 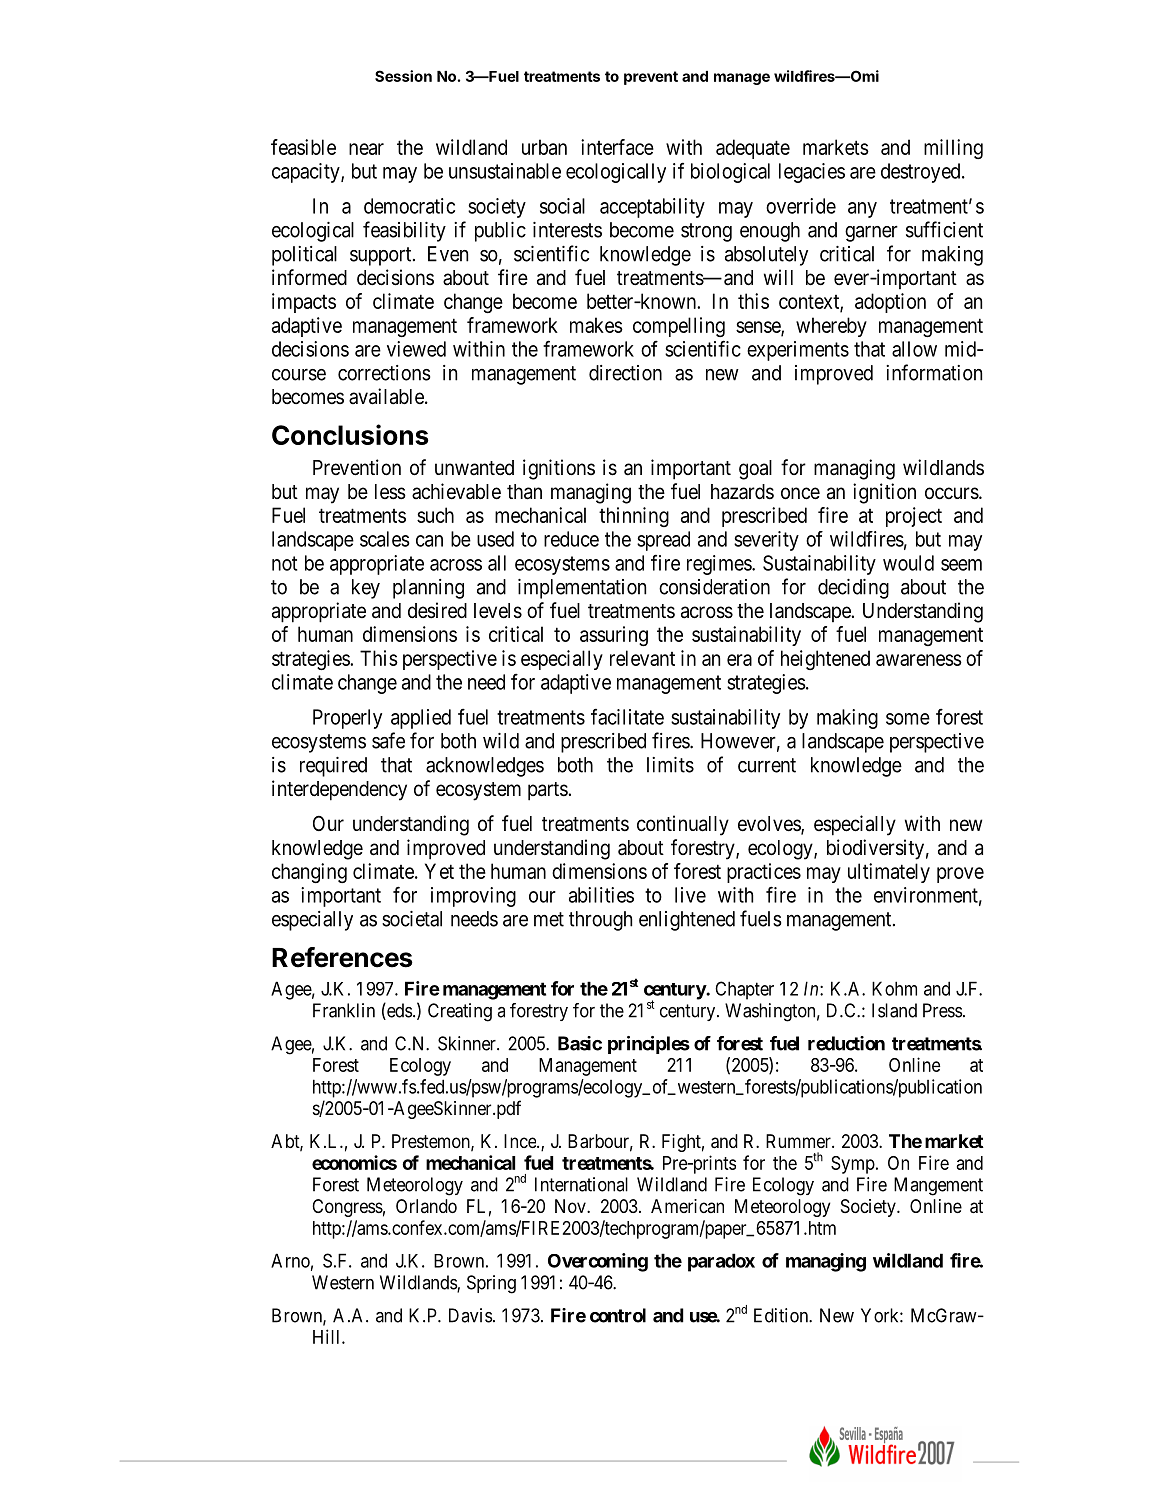 I want to click on destroyed, so click(x=922, y=173).
